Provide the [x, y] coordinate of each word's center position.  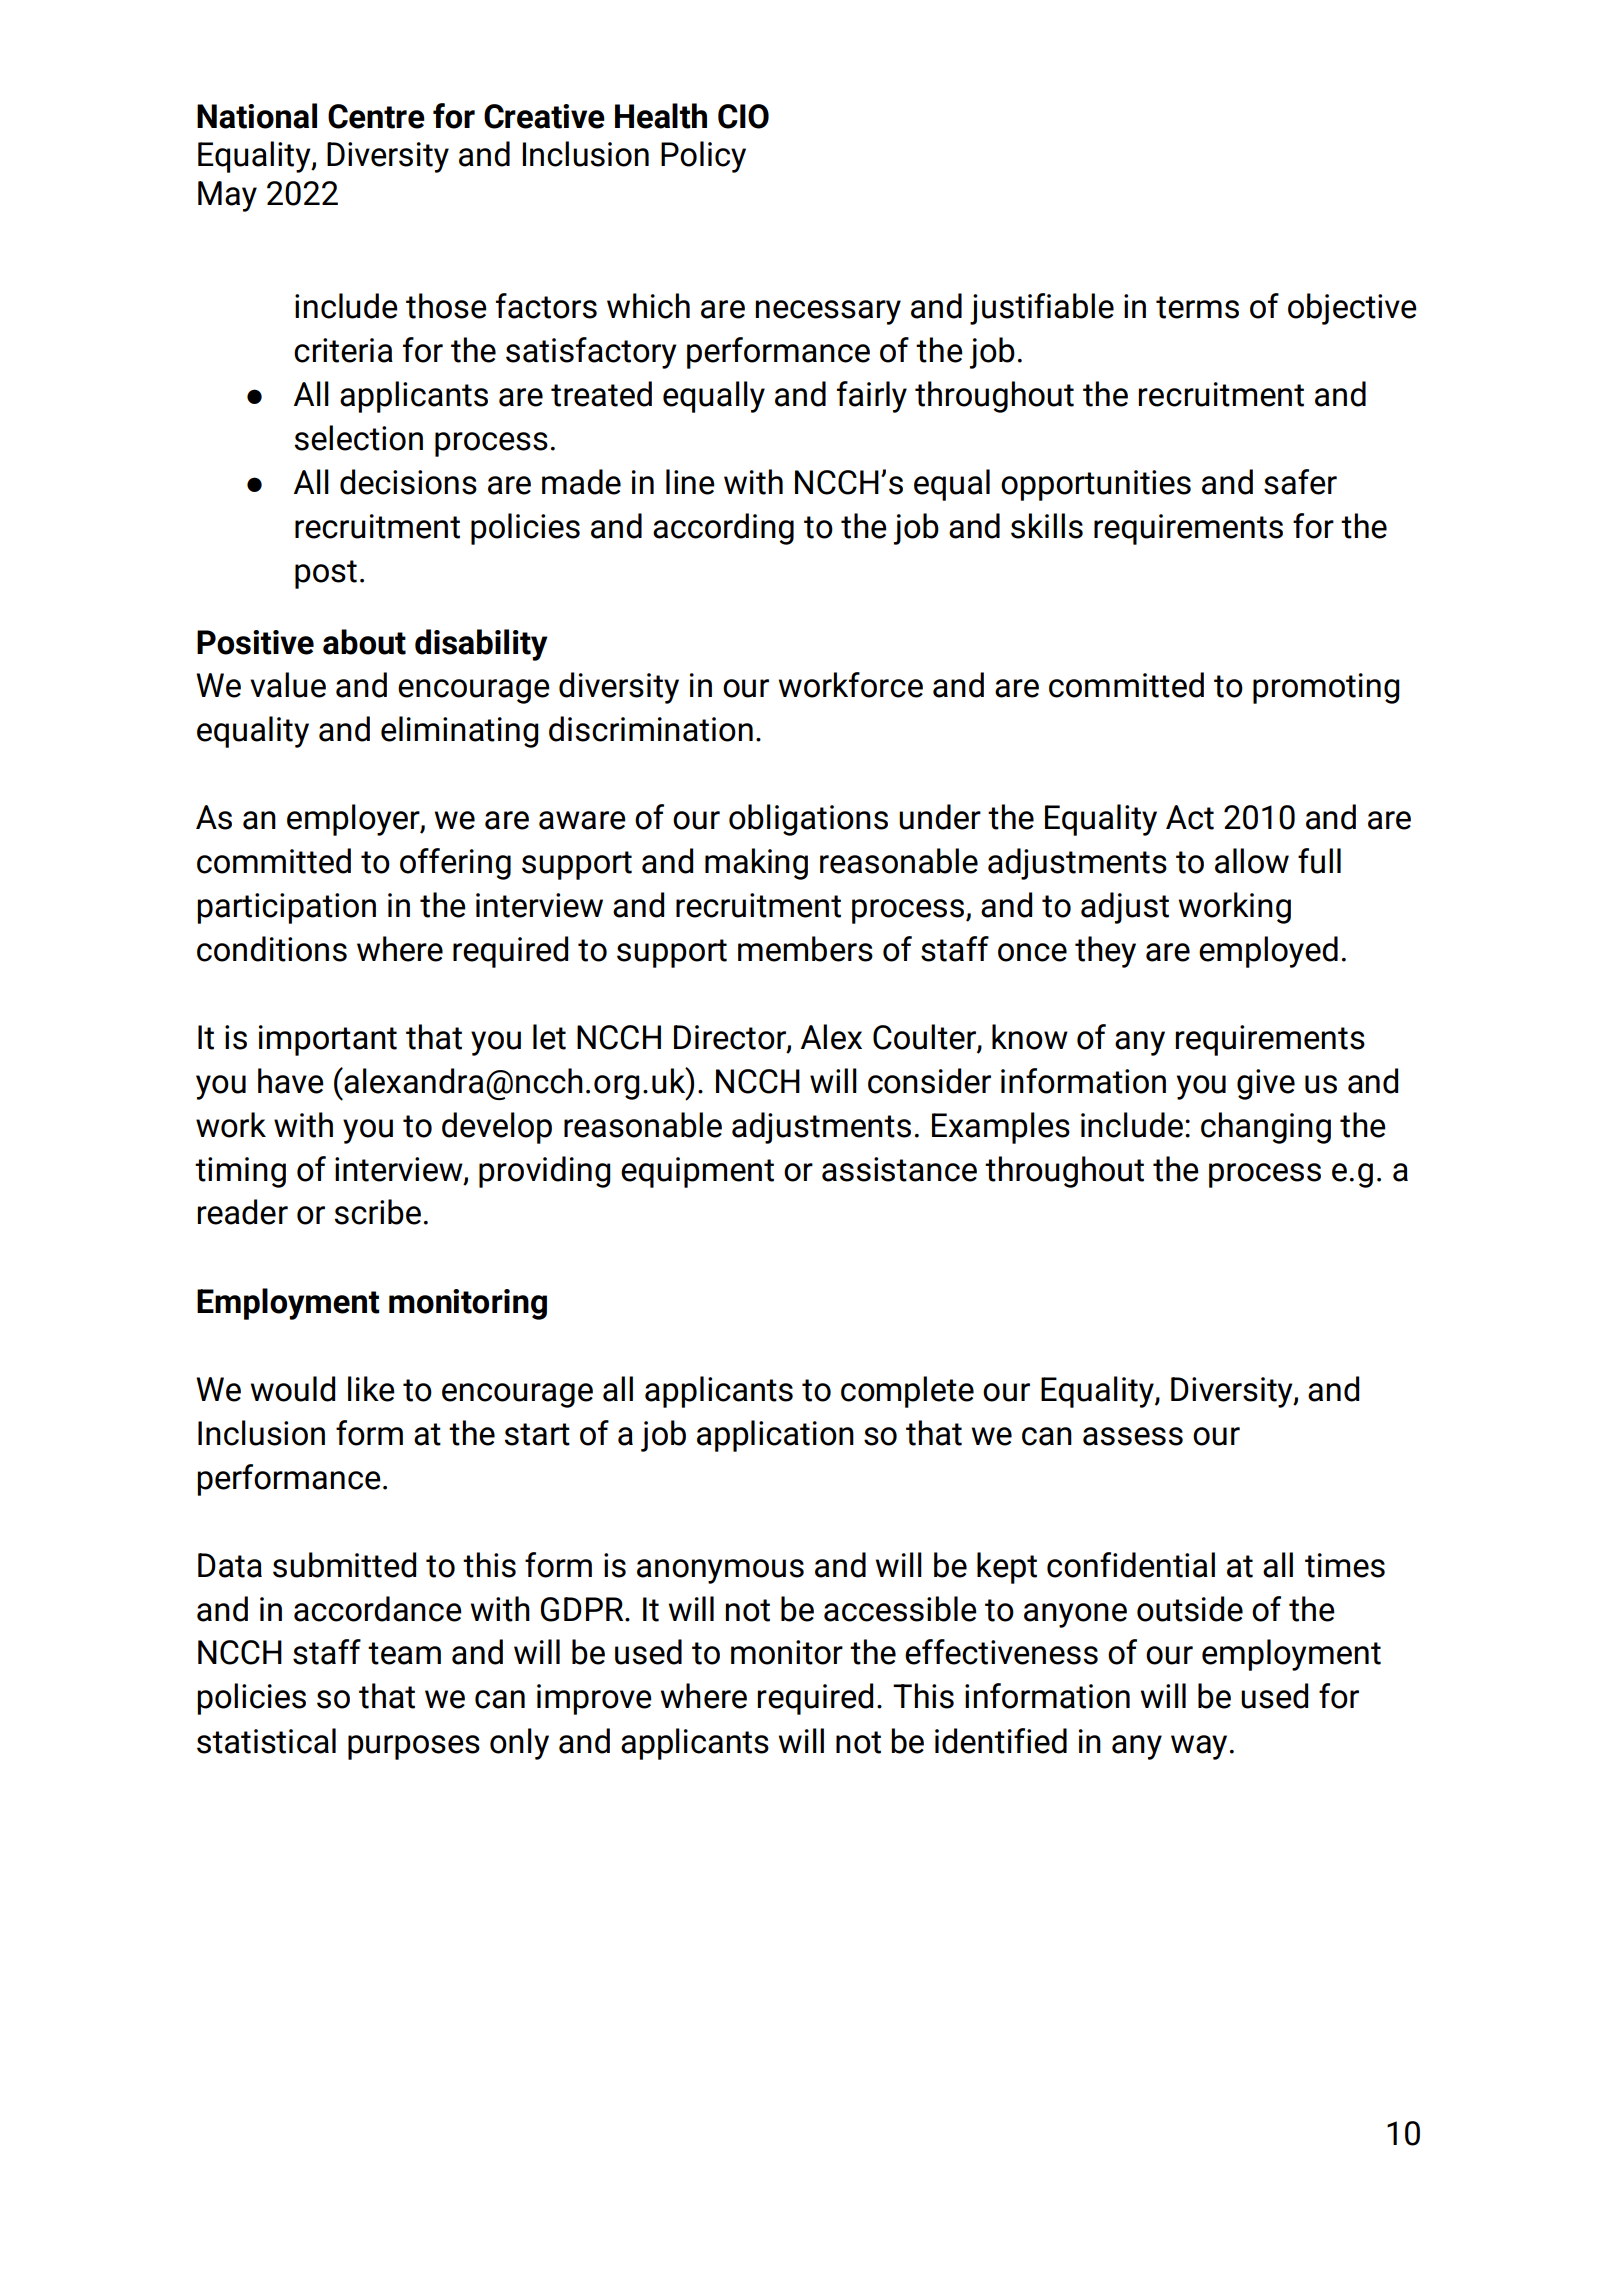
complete [907, 1392]
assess [1133, 1436]
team [404, 1653]
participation [286, 908]
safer [1300, 482]
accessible [900, 1609]
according [723, 529]
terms [1197, 307]
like [371, 1389]
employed [1268, 952]
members [805, 949]
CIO [743, 116]
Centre [376, 116]
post [326, 574]
